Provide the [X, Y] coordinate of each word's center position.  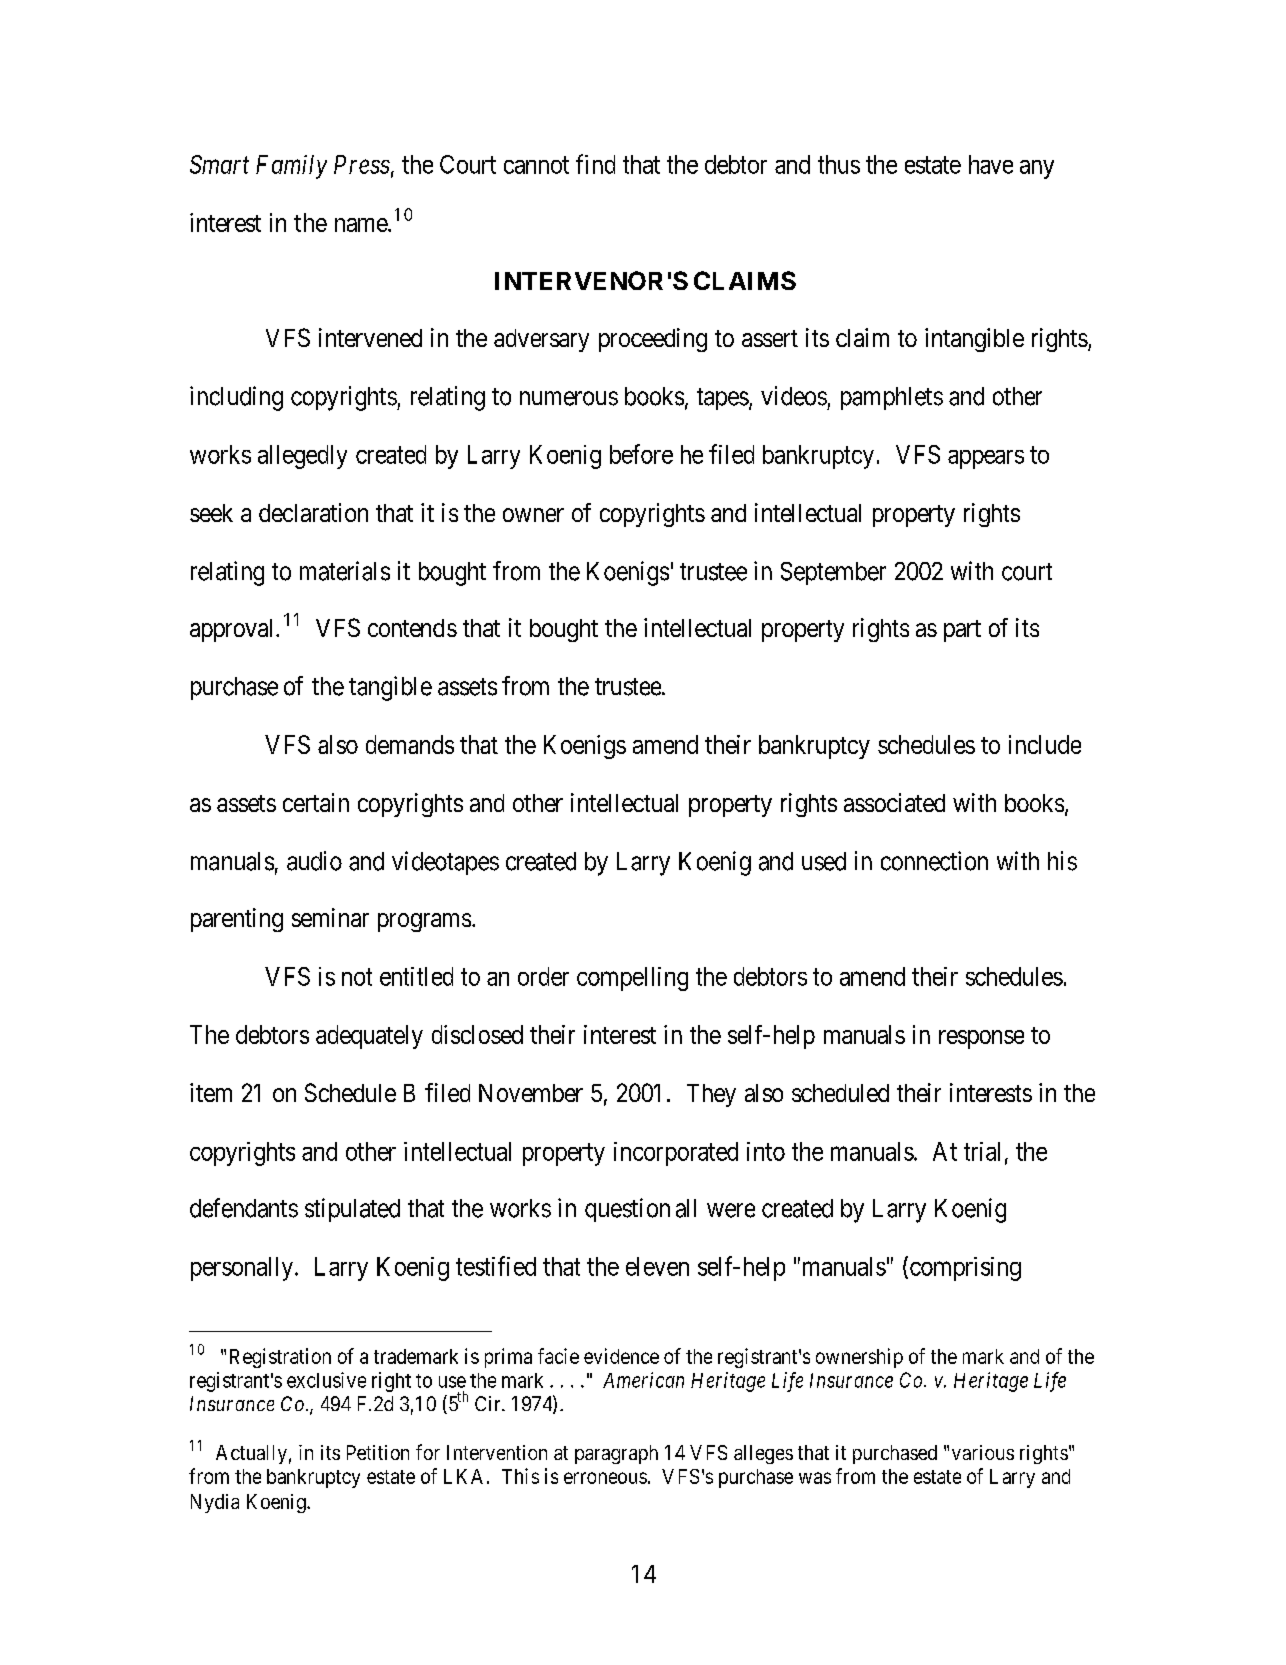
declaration [313, 512]
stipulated [352, 1210]
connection [934, 861]
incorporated [676, 1154]
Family [291, 167]
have [991, 164]
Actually [251, 1454]
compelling [632, 979]
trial [982, 1151]
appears [986, 459]
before [641, 454]
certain [316, 802]
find [595, 164]
